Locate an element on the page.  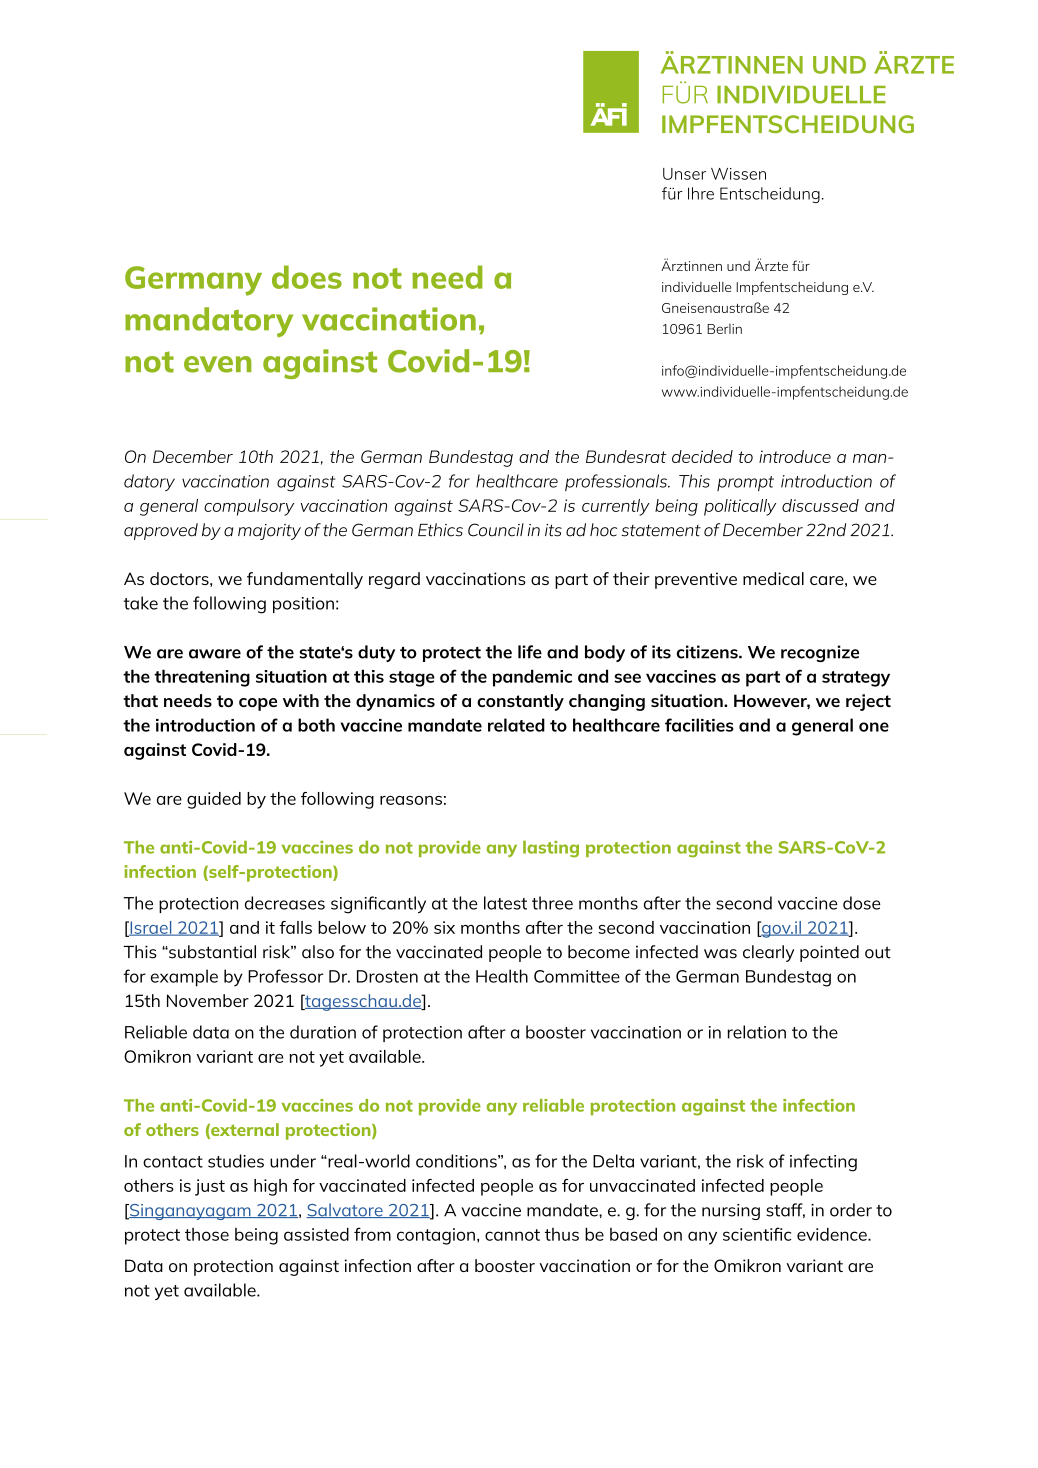
scientific is located at coordinates (757, 1234).
